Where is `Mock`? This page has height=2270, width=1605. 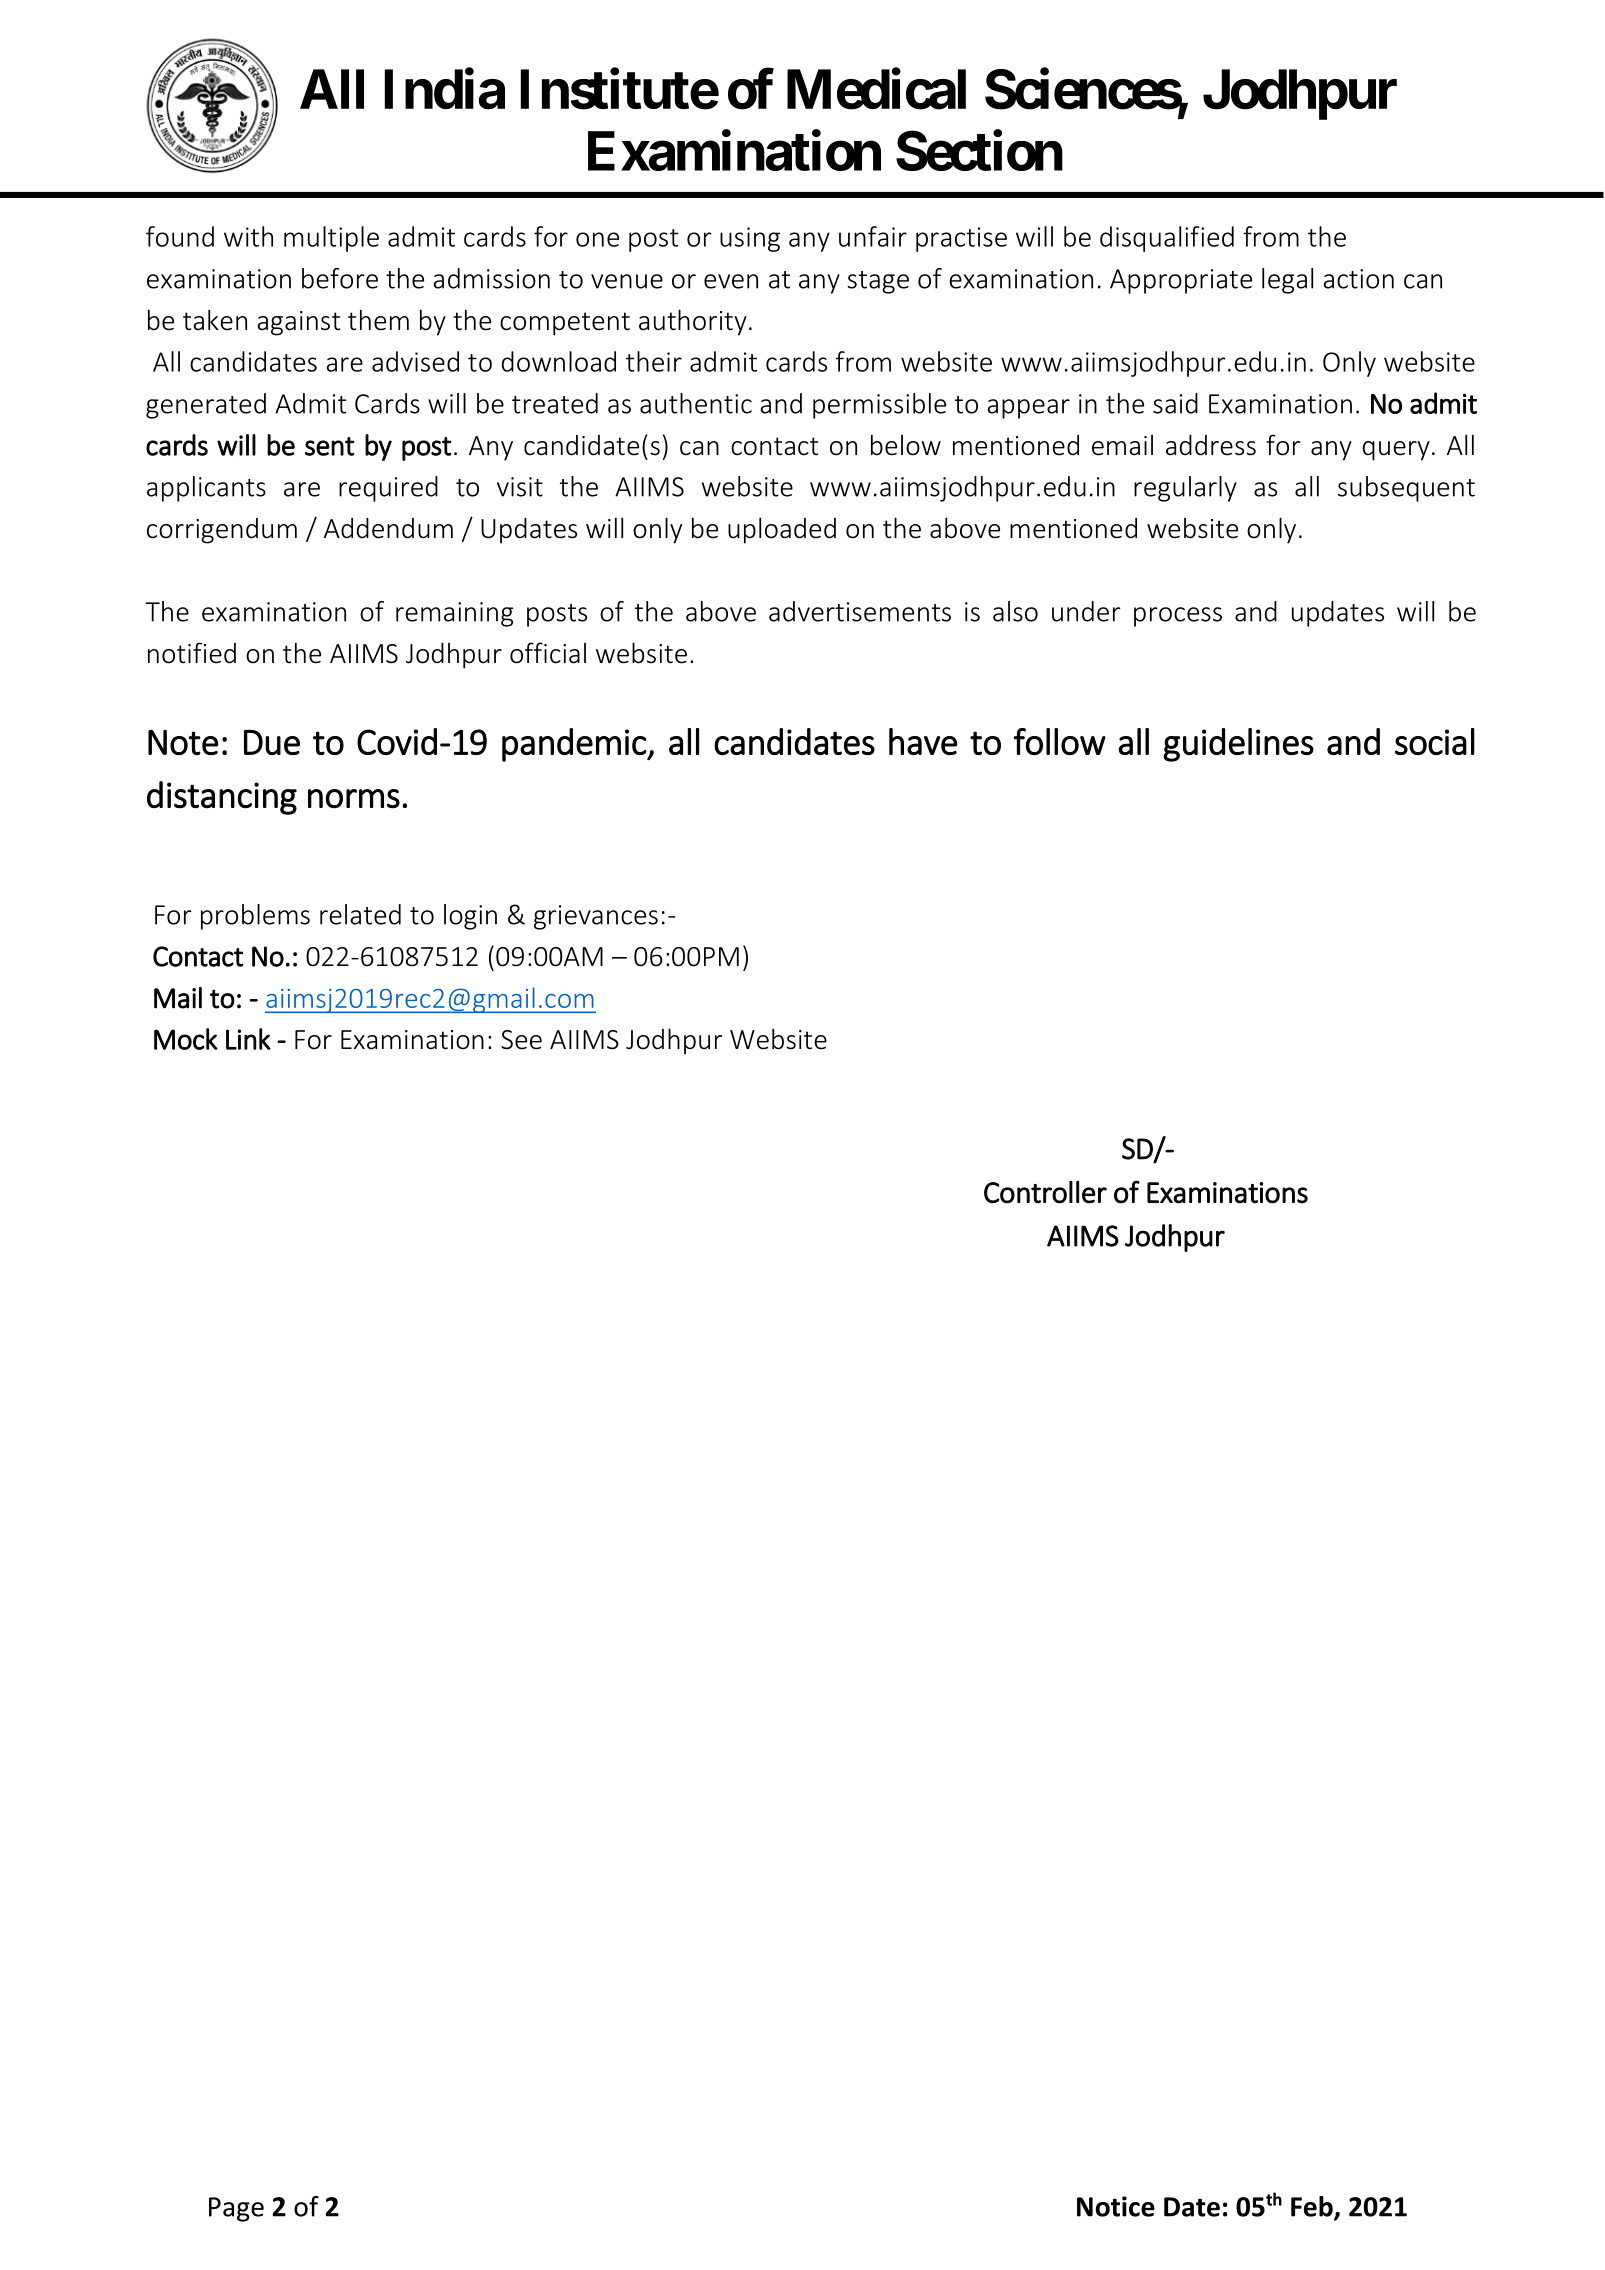
Mock is located at coordinates (186, 1039).
